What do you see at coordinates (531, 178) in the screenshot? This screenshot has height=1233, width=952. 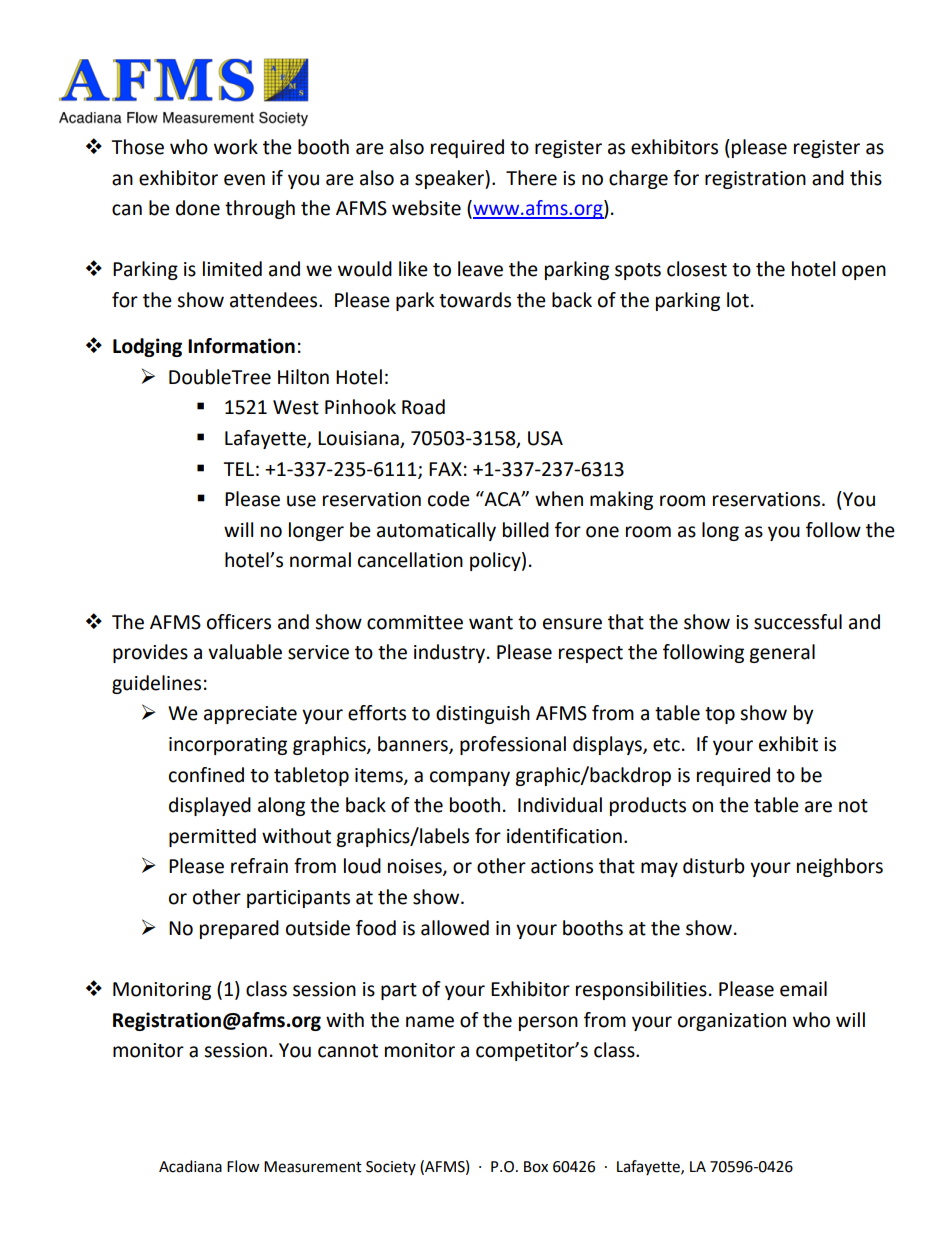 I see `There` at bounding box center [531, 178].
